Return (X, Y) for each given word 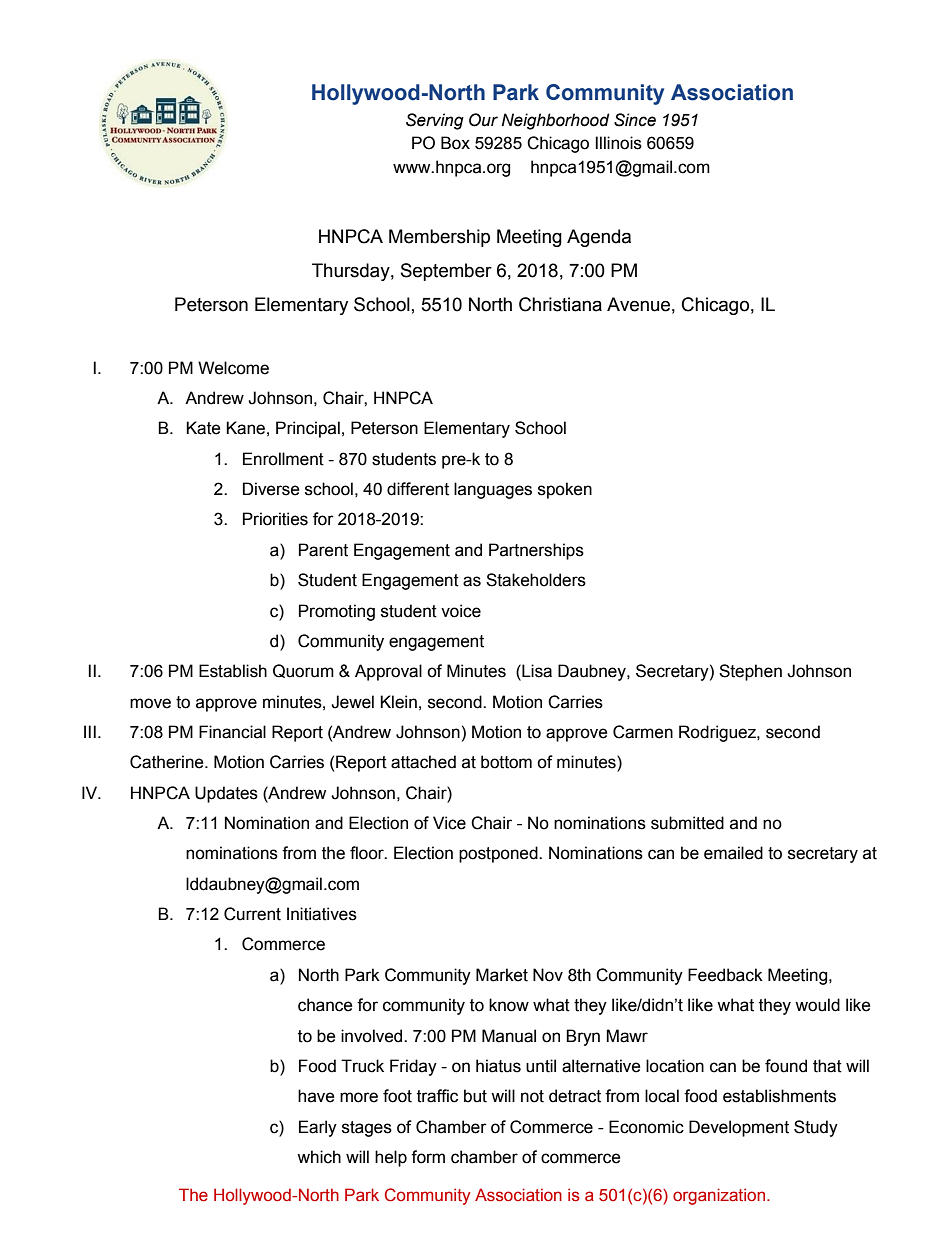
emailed (733, 853)
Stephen (750, 672)
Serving (435, 121)
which (319, 1157)
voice (461, 611)
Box (455, 143)
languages (493, 490)
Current (252, 914)
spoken (565, 490)
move (150, 703)
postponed (499, 854)
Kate (203, 428)
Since (635, 120)
